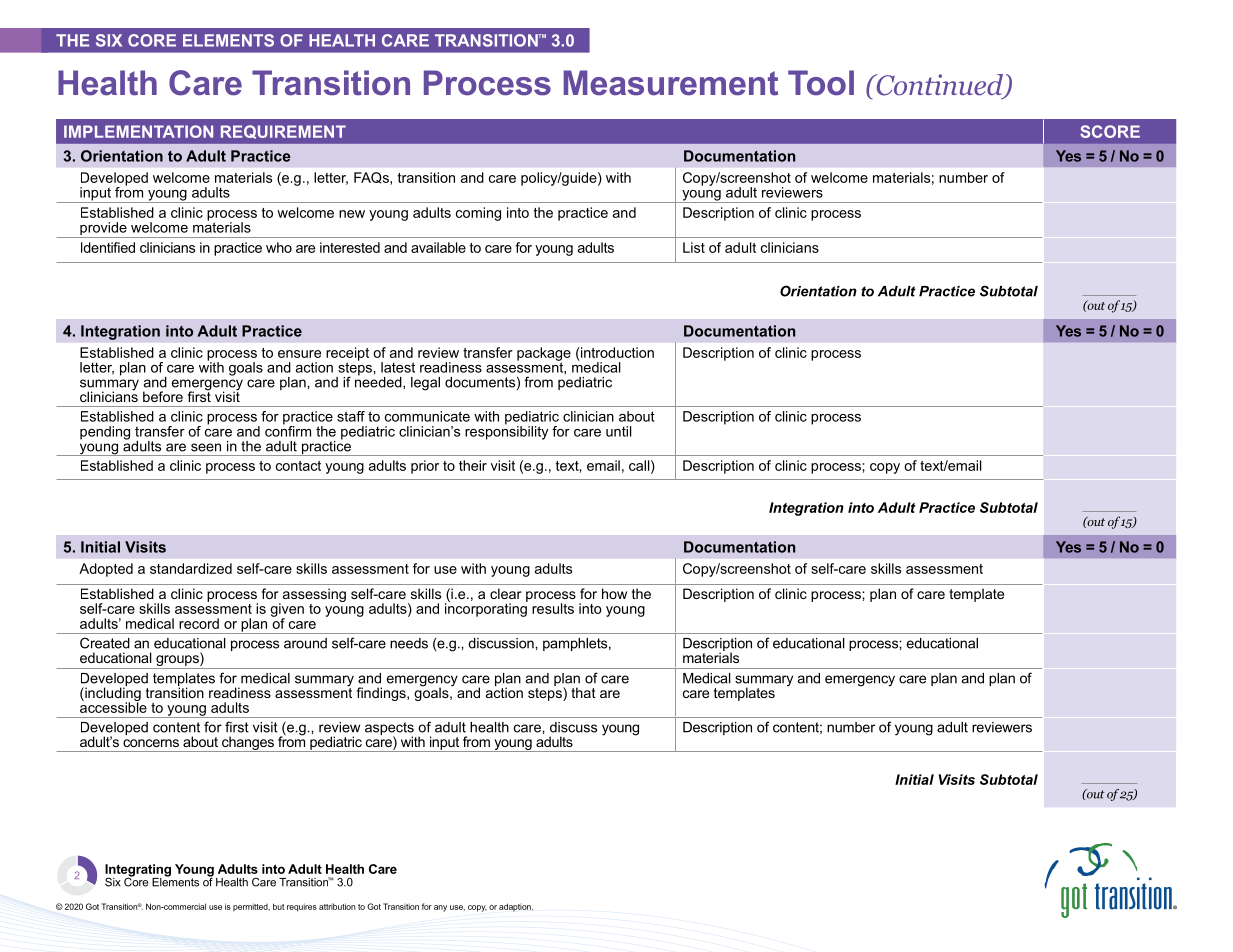 The width and height of the screenshot is (1233, 952). Describe the element at coordinates (206, 447) in the screenshot. I see `seen` at that location.
